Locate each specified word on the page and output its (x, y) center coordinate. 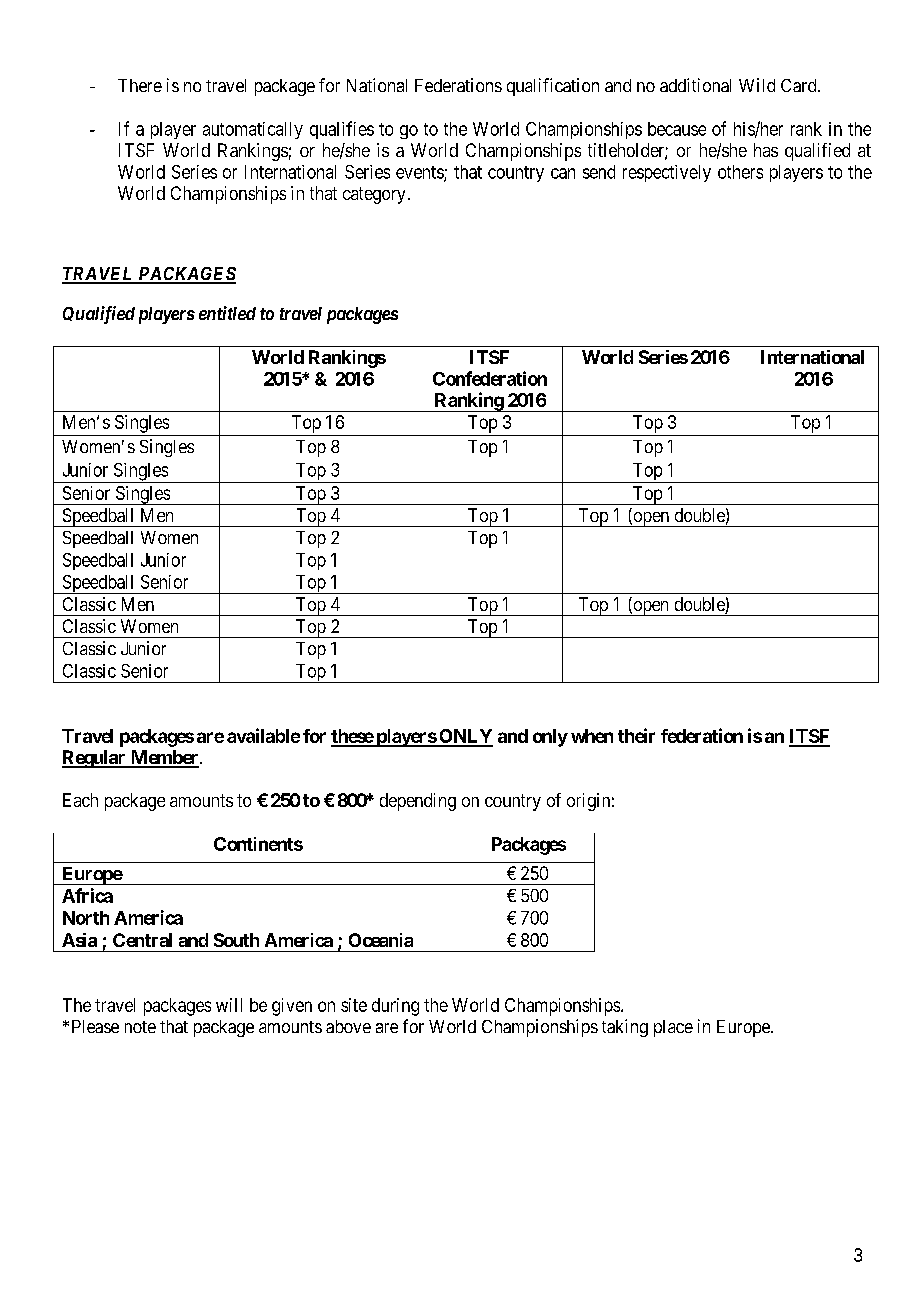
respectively (667, 173)
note (140, 1027)
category (374, 195)
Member (164, 758)
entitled (227, 313)
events (420, 173)
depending (418, 802)
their (636, 735)
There (140, 85)
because (677, 129)
